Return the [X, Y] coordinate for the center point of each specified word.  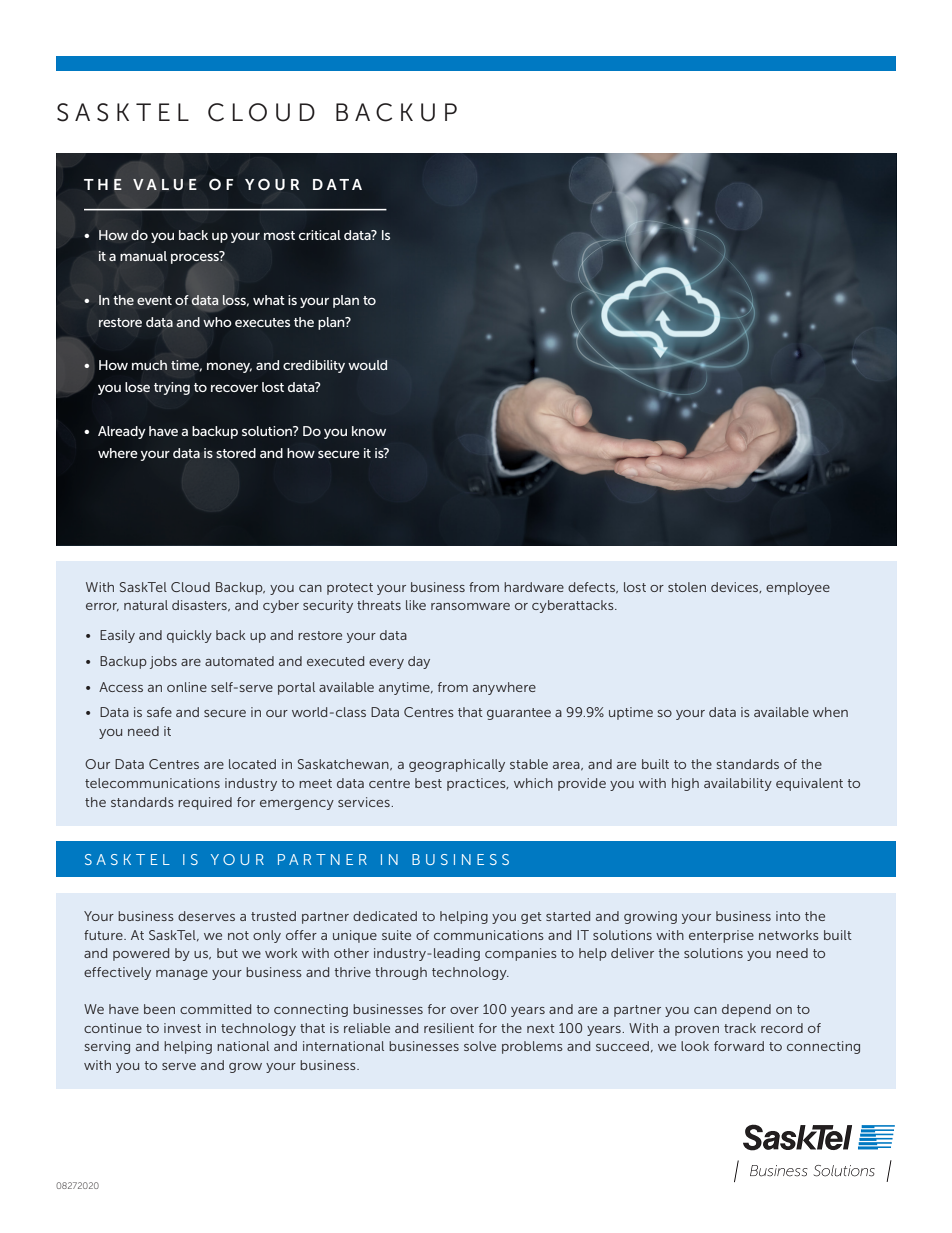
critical [320, 235]
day [419, 662]
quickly [189, 636]
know [369, 431]
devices [736, 587]
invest [182, 1028]
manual [143, 256]
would [367, 365]
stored [236, 453]
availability [738, 784]
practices [477, 784]
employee [798, 588]
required [205, 803]
